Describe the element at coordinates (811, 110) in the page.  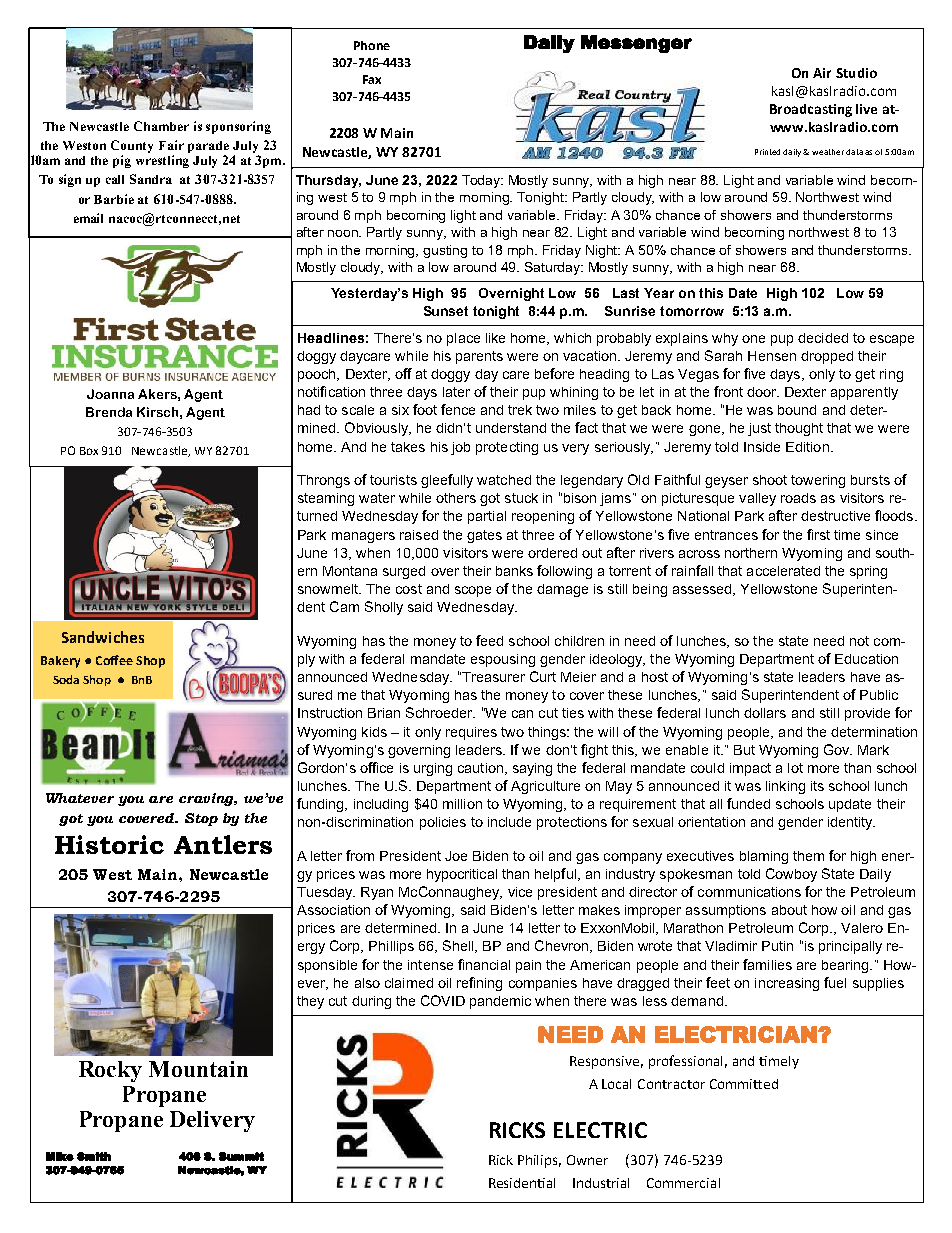
I see `Broadcasting` at that location.
